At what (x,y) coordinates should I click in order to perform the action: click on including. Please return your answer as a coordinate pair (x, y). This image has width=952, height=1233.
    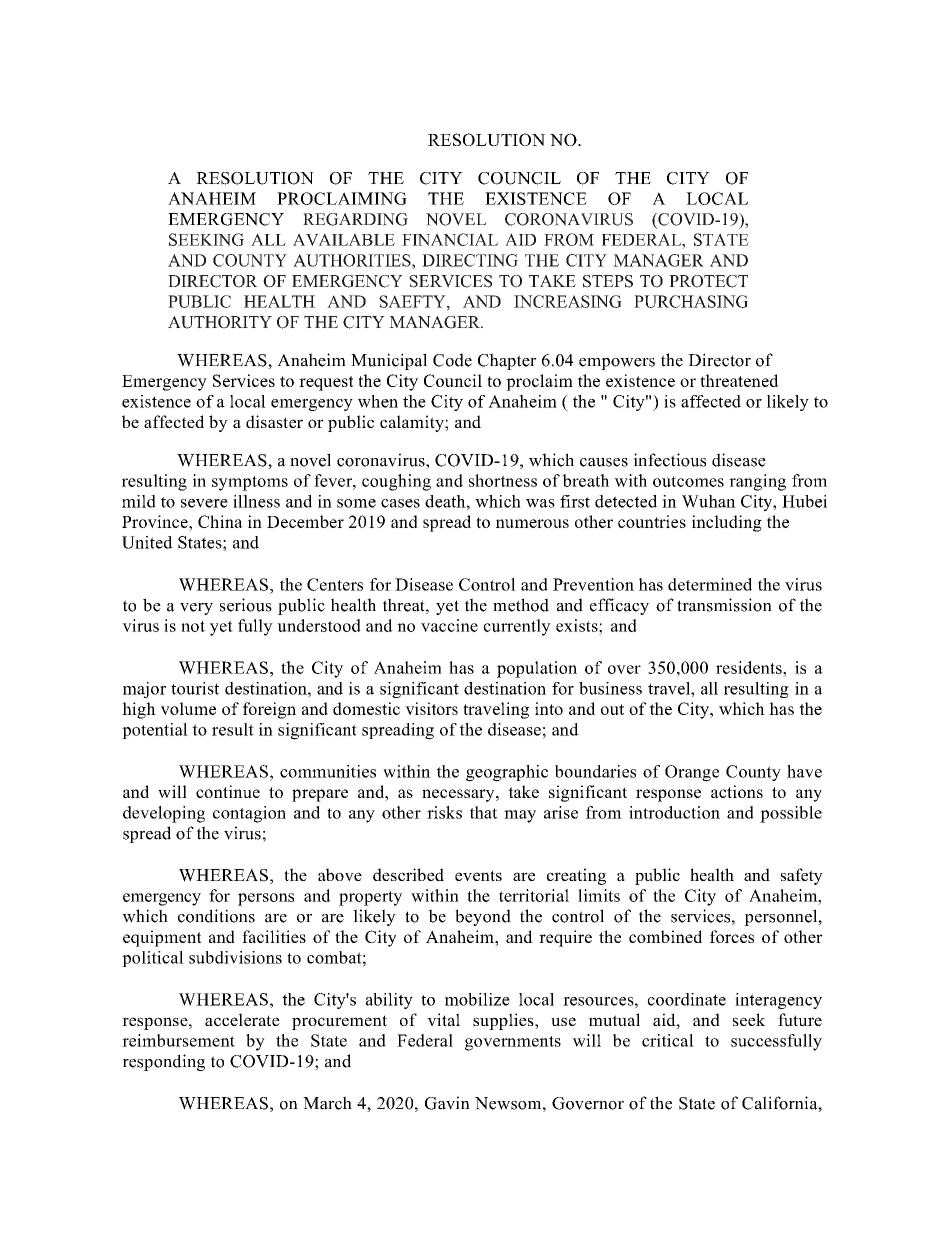
    Looking at the image, I should click on (727, 523).
